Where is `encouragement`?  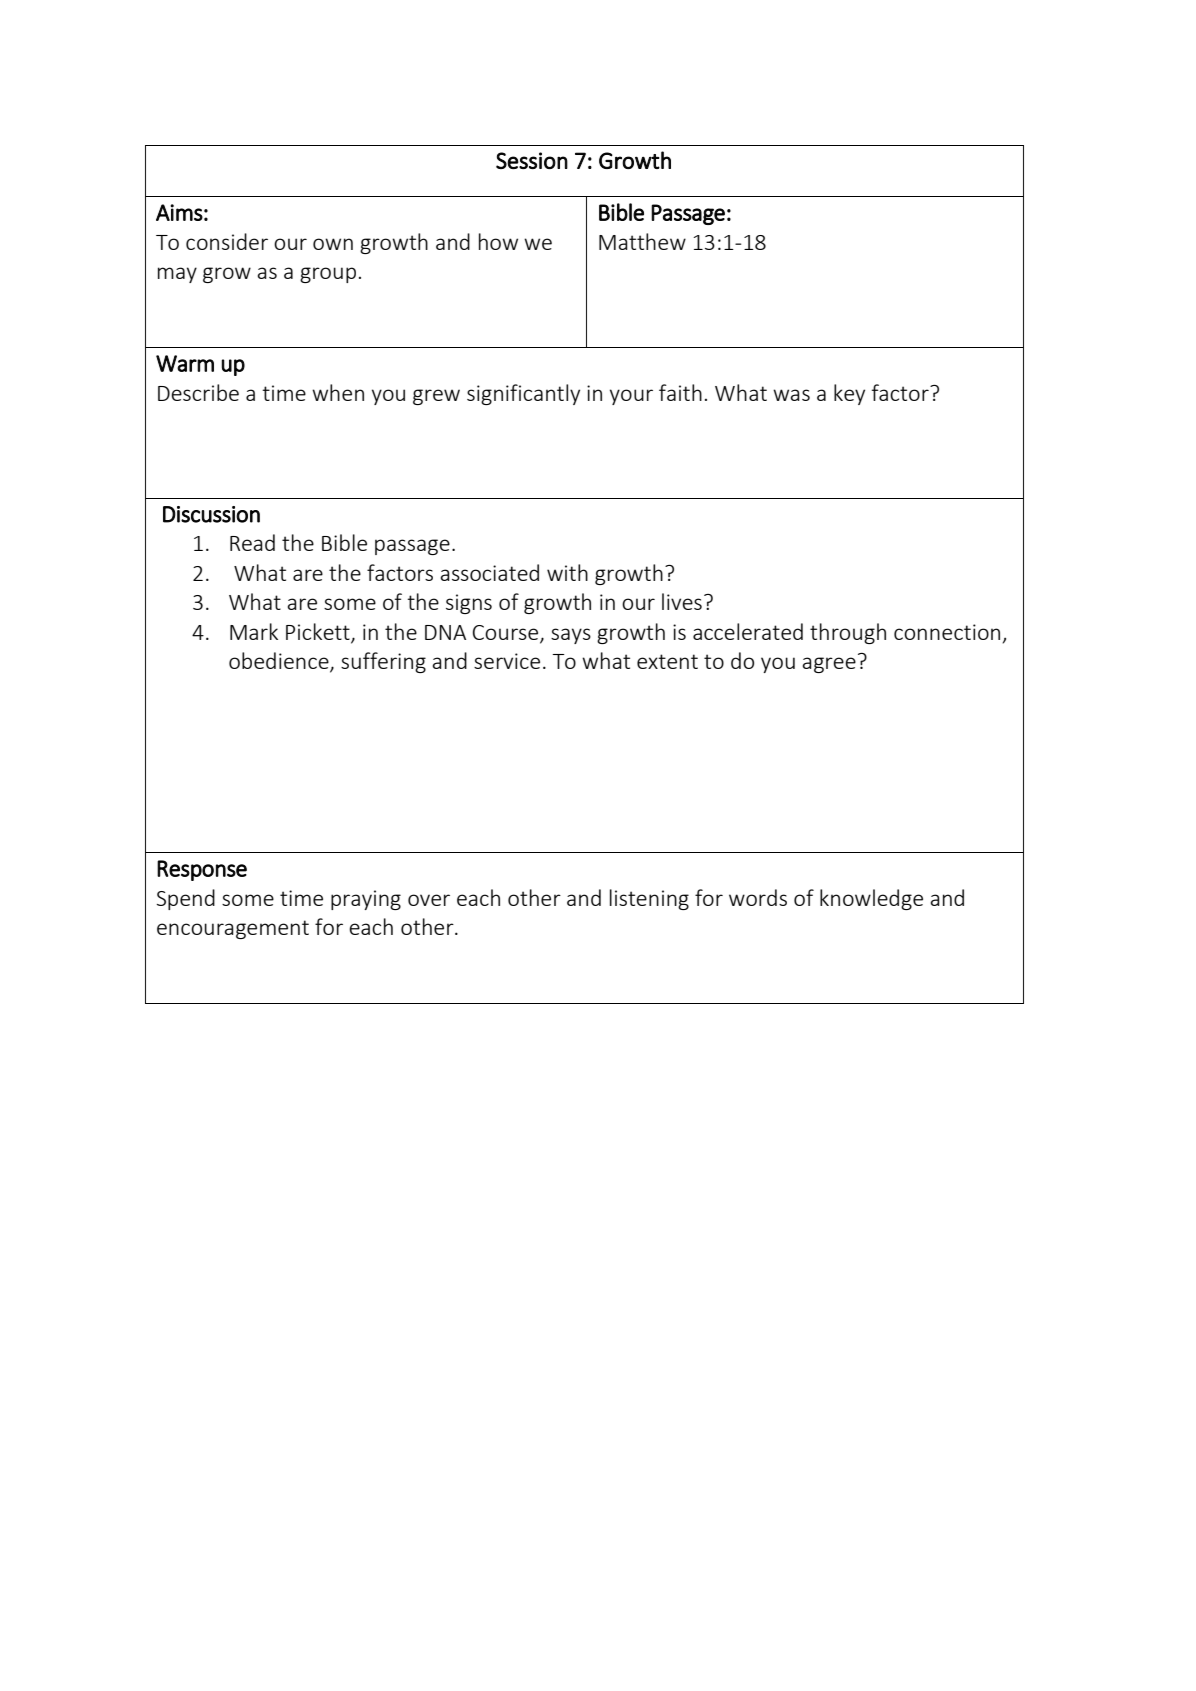
encouragement is located at coordinates (233, 929).
